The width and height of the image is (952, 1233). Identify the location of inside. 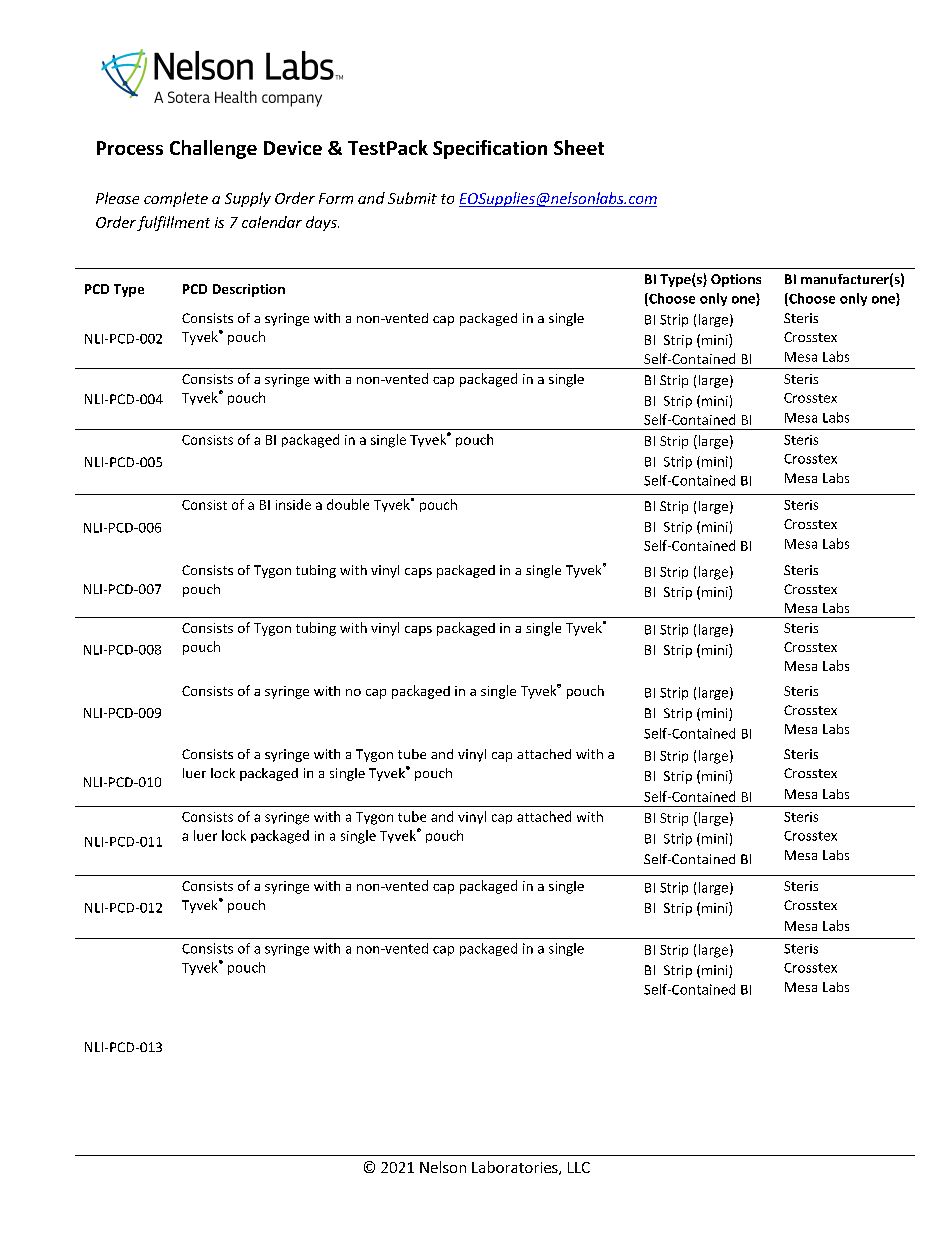
(293, 504).
